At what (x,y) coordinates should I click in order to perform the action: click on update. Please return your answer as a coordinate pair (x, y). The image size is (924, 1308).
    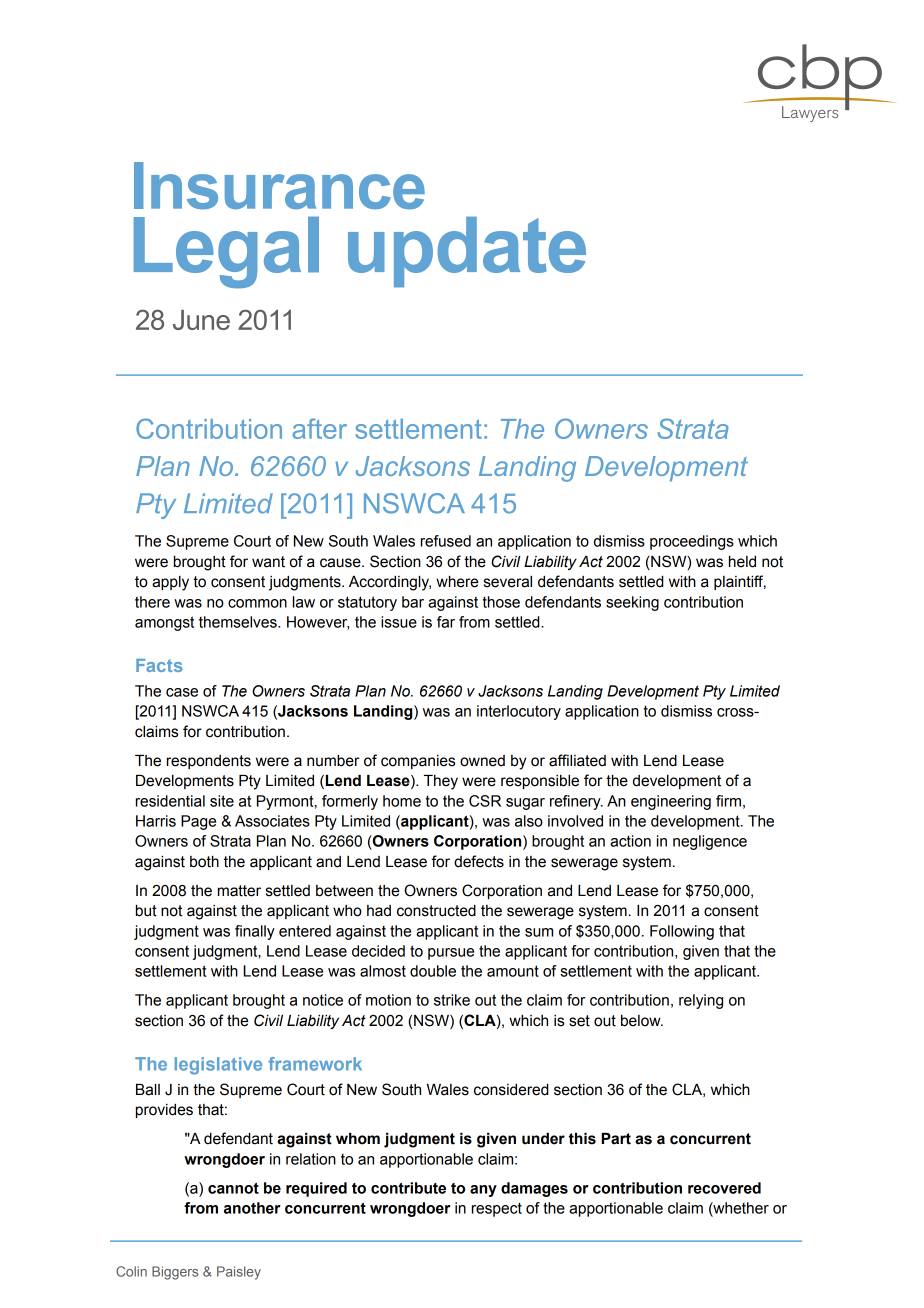
    Looking at the image, I should click on (467, 252).
